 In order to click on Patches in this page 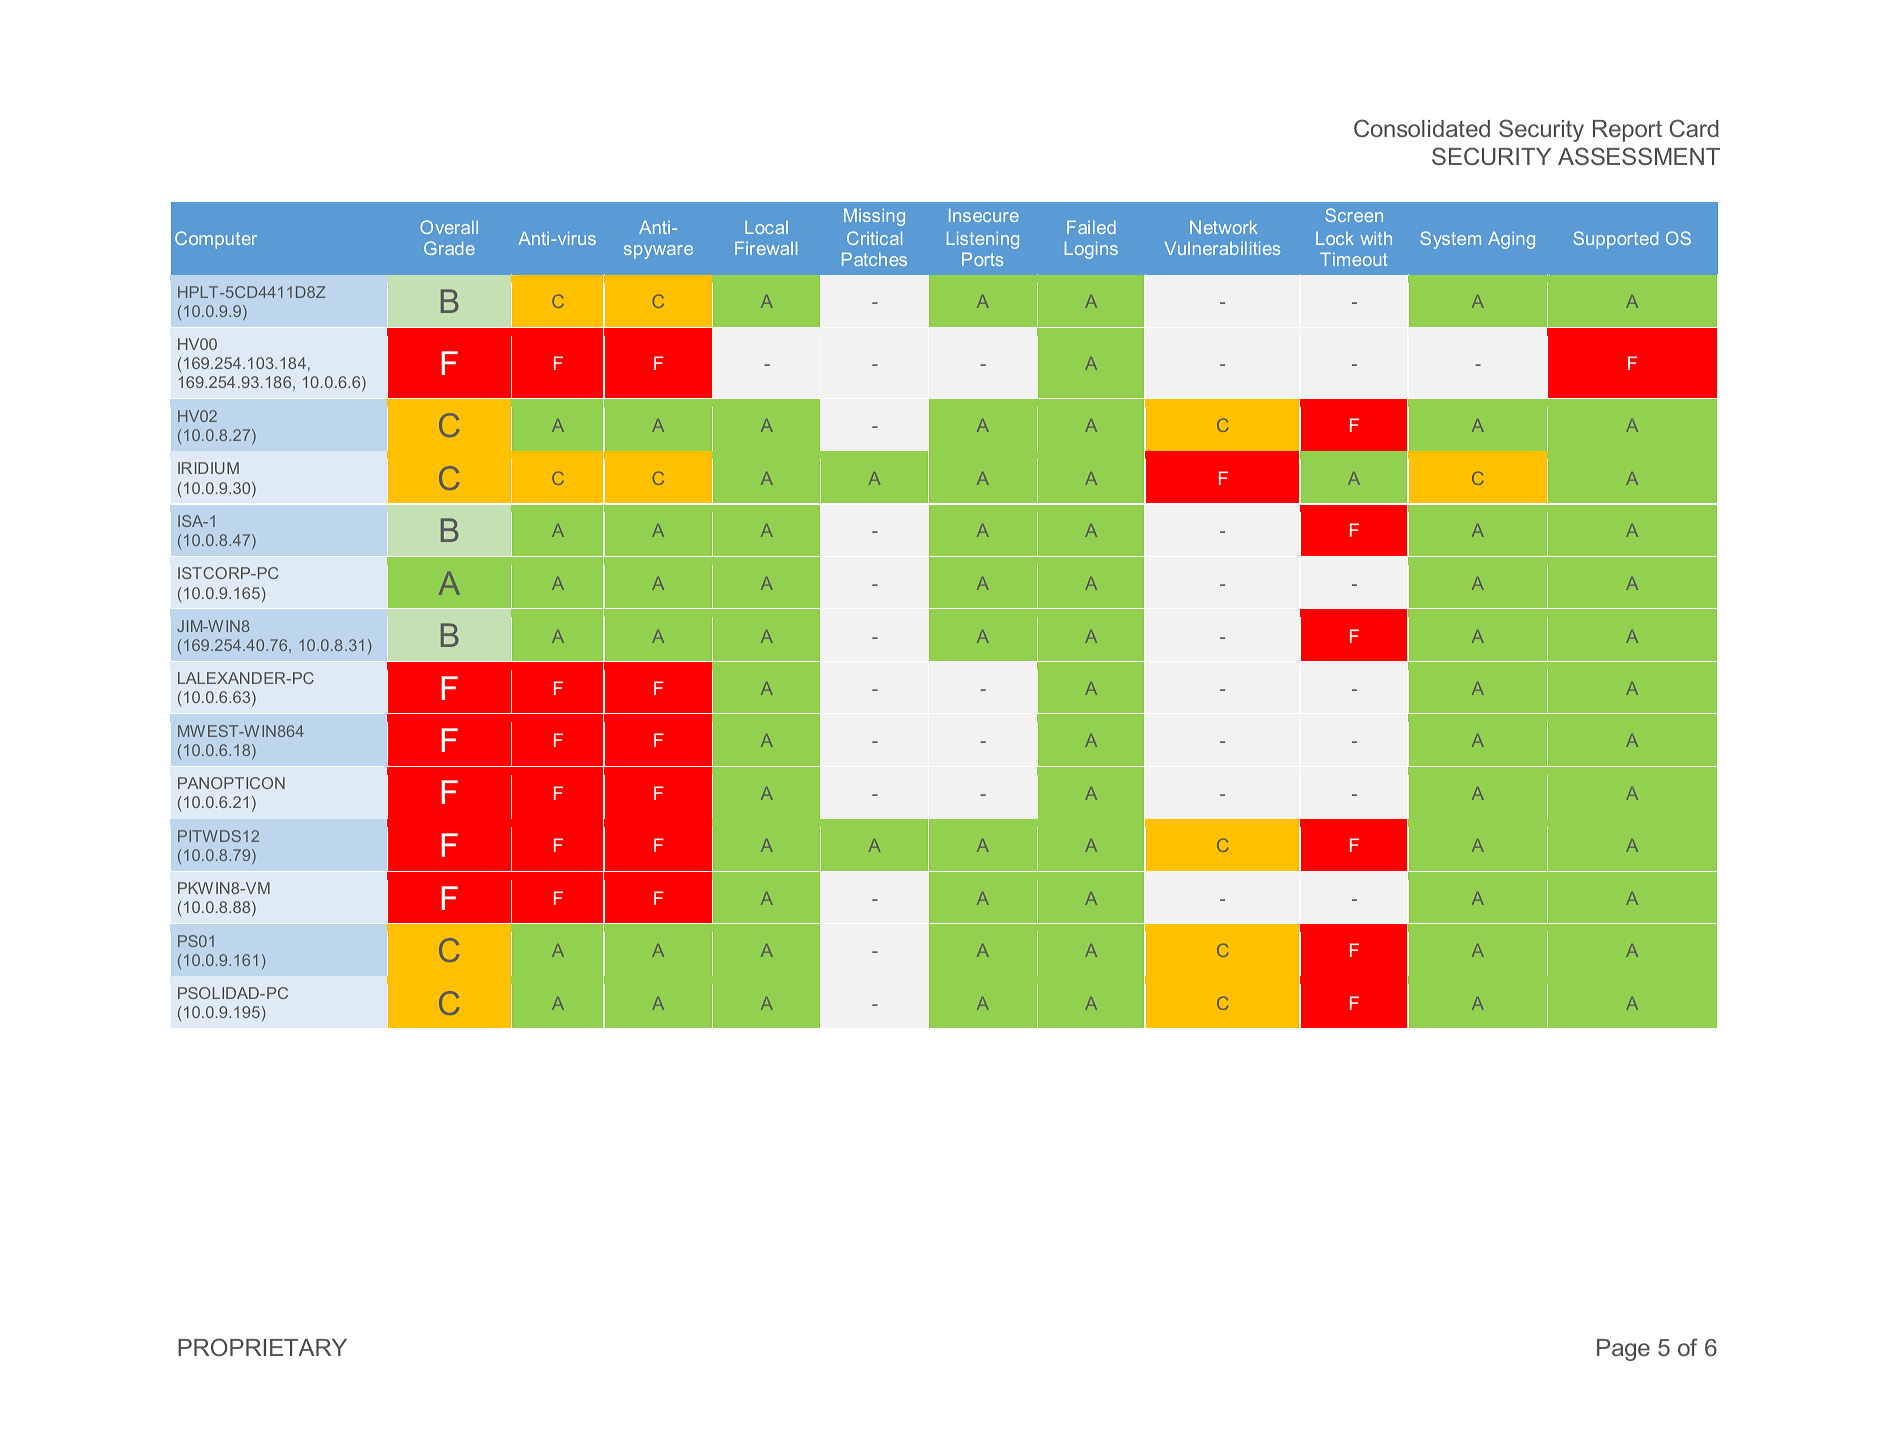, I will do `click(874, 259)`.
